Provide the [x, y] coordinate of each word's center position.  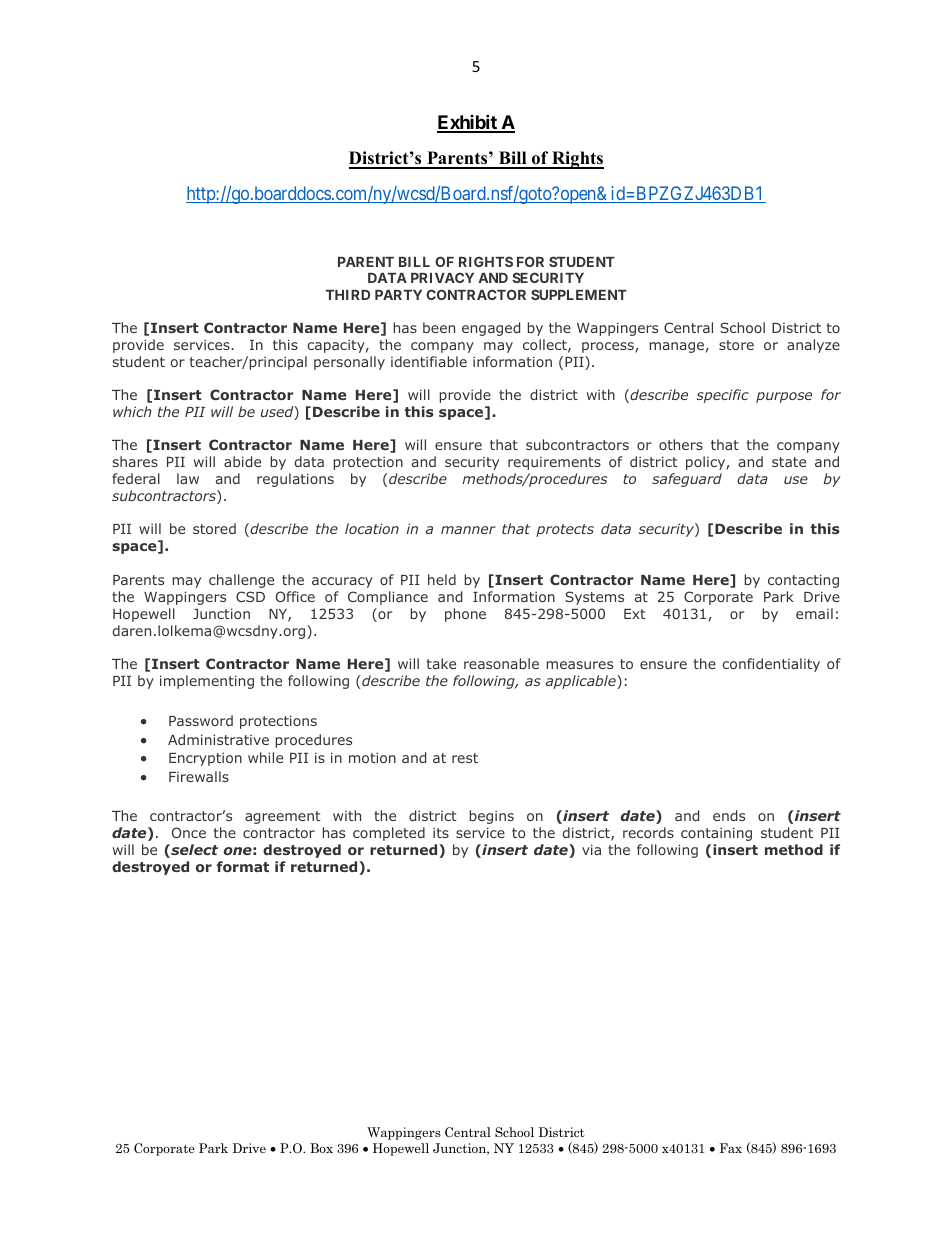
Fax [731, 1148]
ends [729, 815]
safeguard [687, 480]
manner [468, 530]
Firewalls [199, 776]
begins [492, 817]
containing [716, 834]
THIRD [348, 295]
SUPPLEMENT [579, 294]
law [188, 478]
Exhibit [468, 123]
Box [321, 1148]
